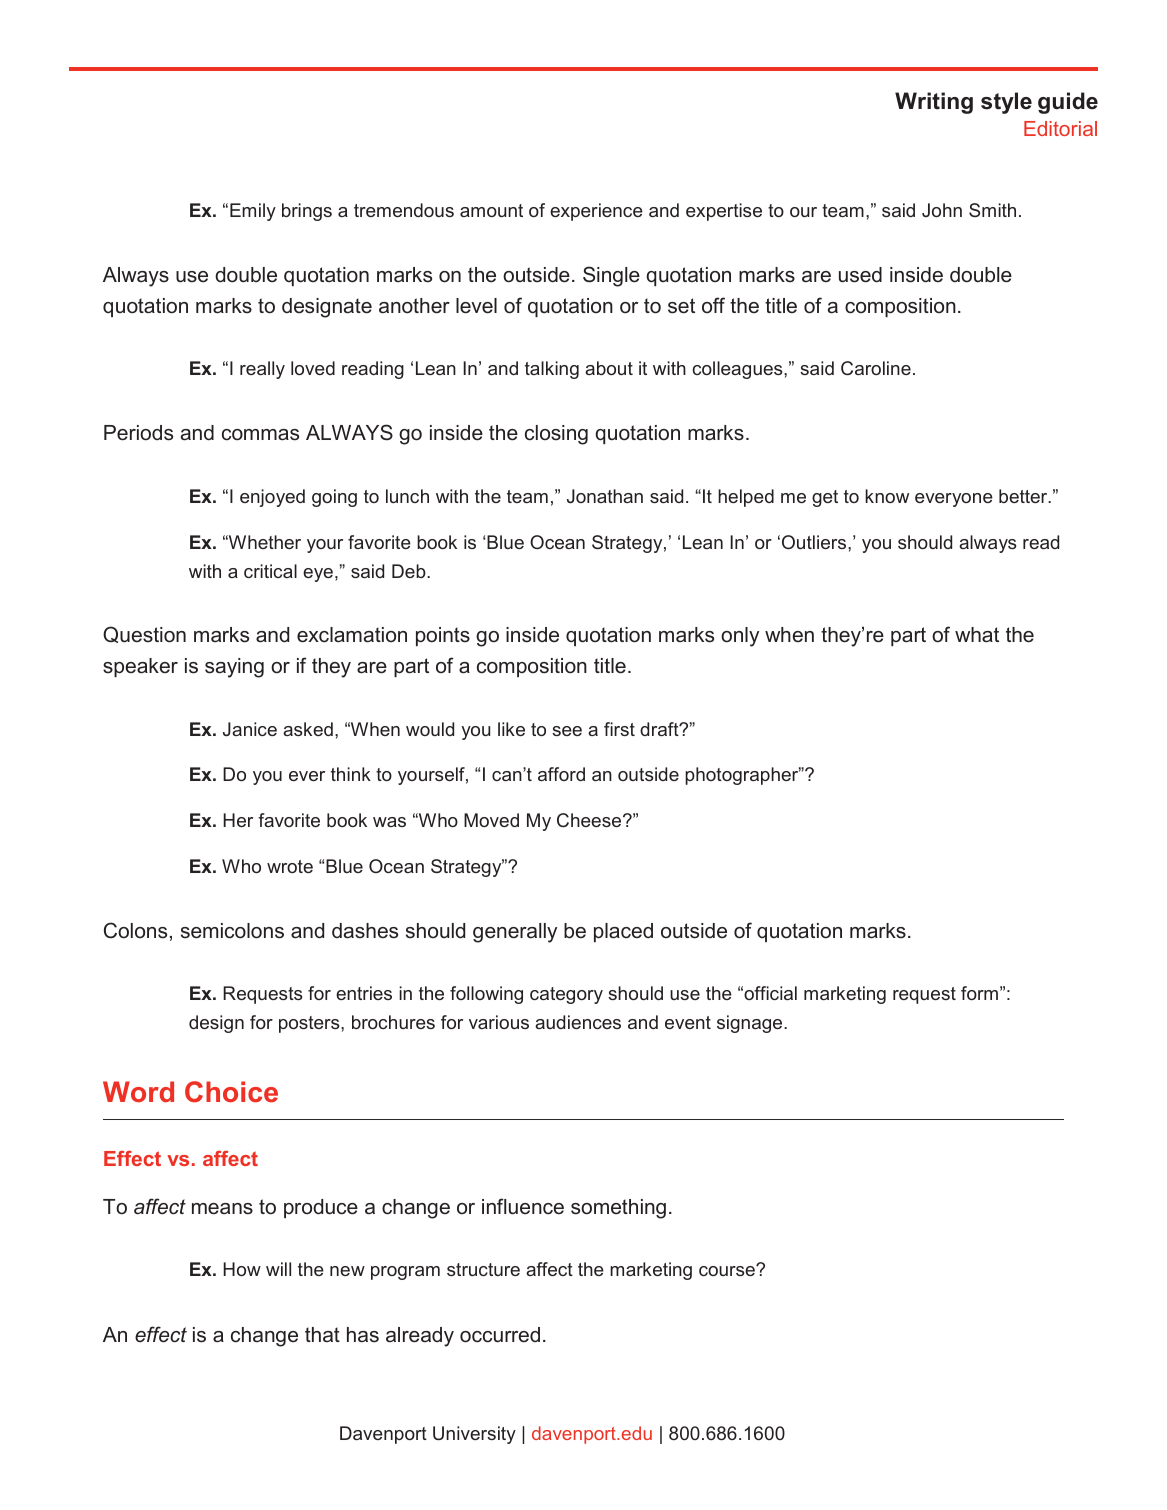 The width and height of the page is (1167, 1510). Describe the element at coordinates (556, 435) in the page. I see `closing` at that location.
